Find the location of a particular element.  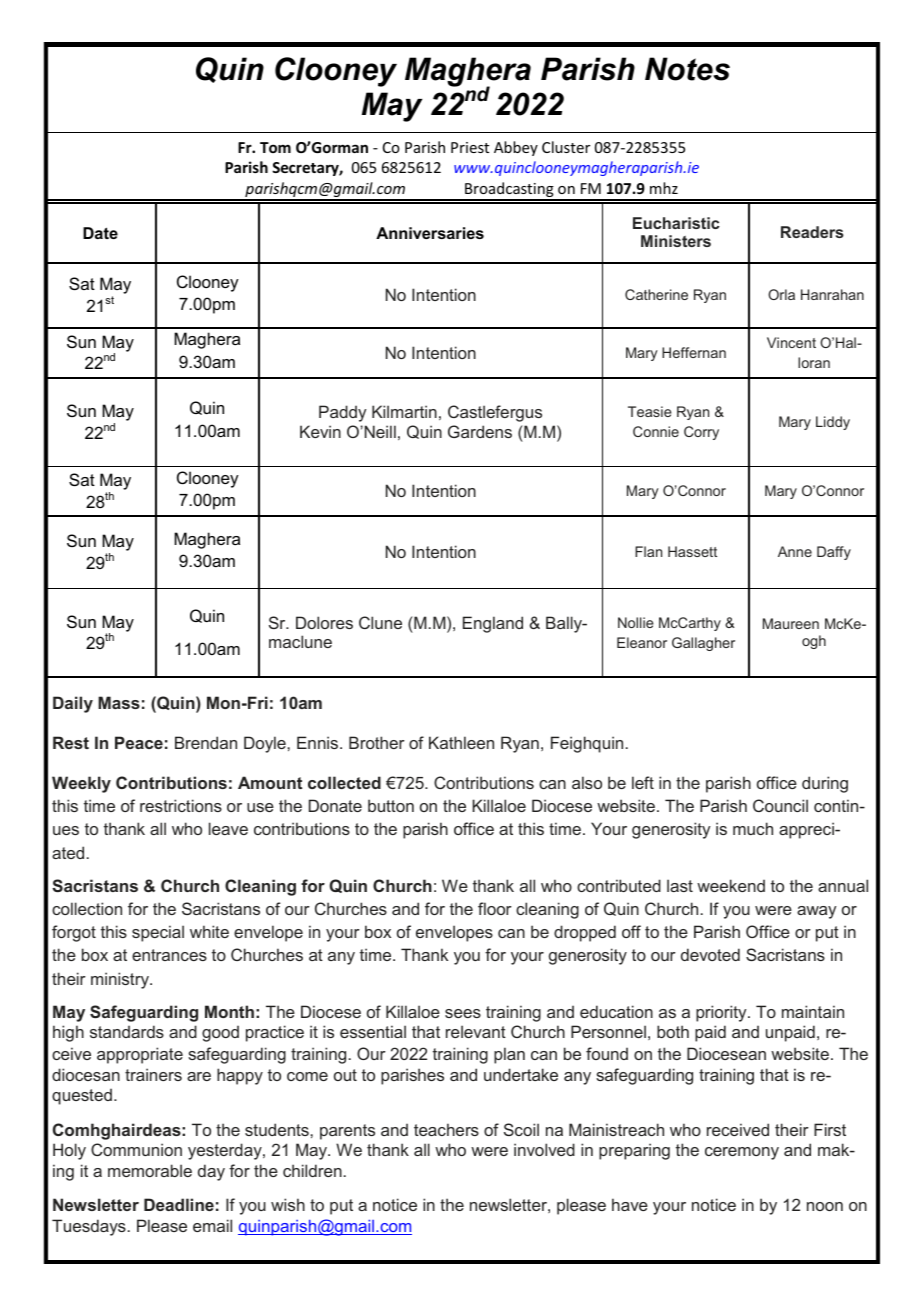

ceremony is located at coordinates (742, 1153).
